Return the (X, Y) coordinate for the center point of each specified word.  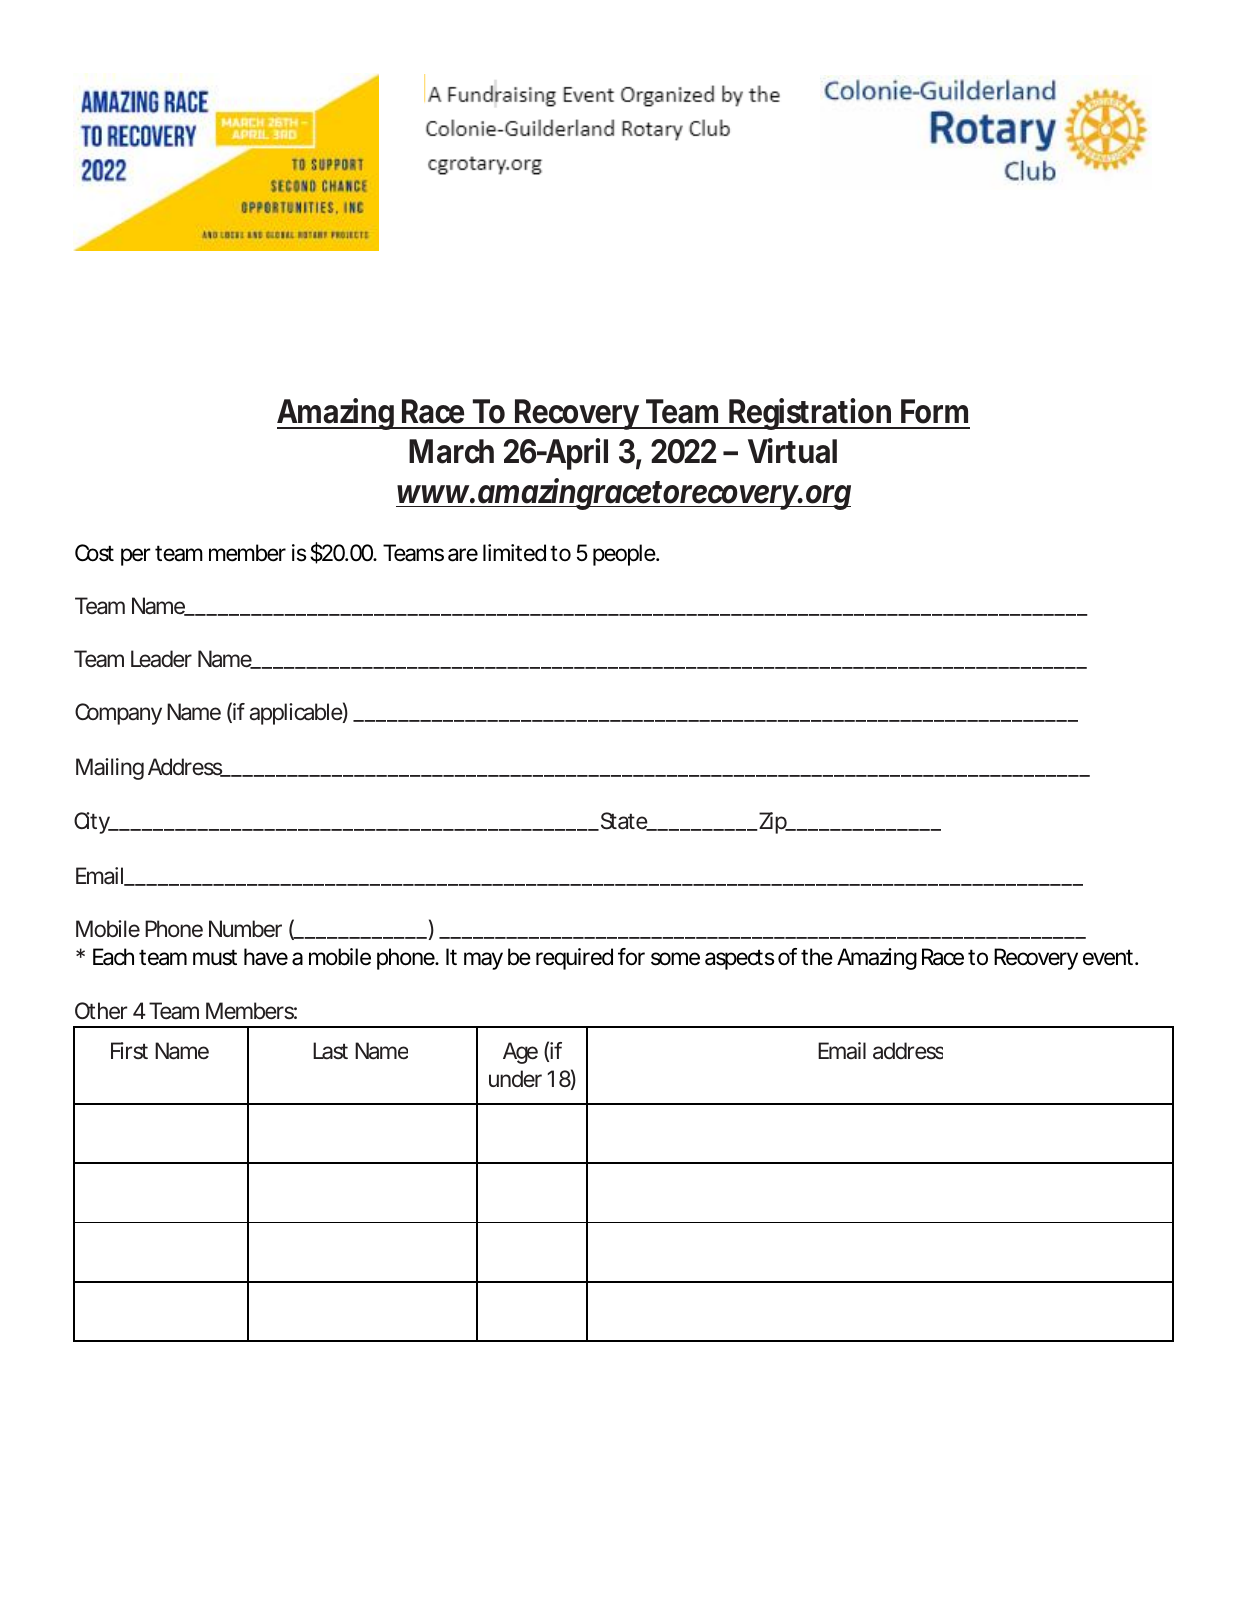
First (129, 1051)
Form (934, 411)
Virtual (792, 451)
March (451, 451)
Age (520, 1053)
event (1109, 957)
